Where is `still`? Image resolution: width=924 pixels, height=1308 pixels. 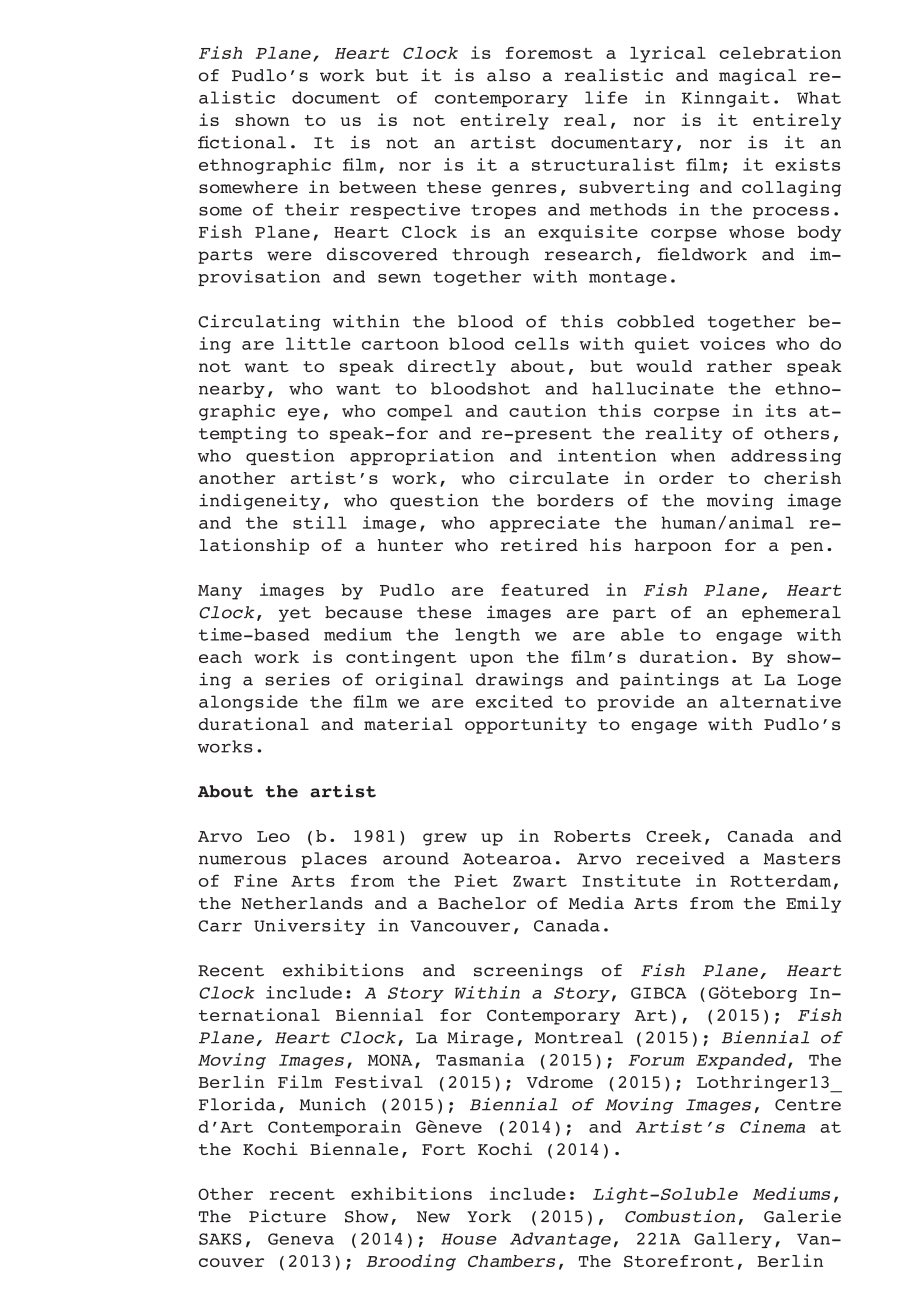
still is located at coordinates (320, 522).
